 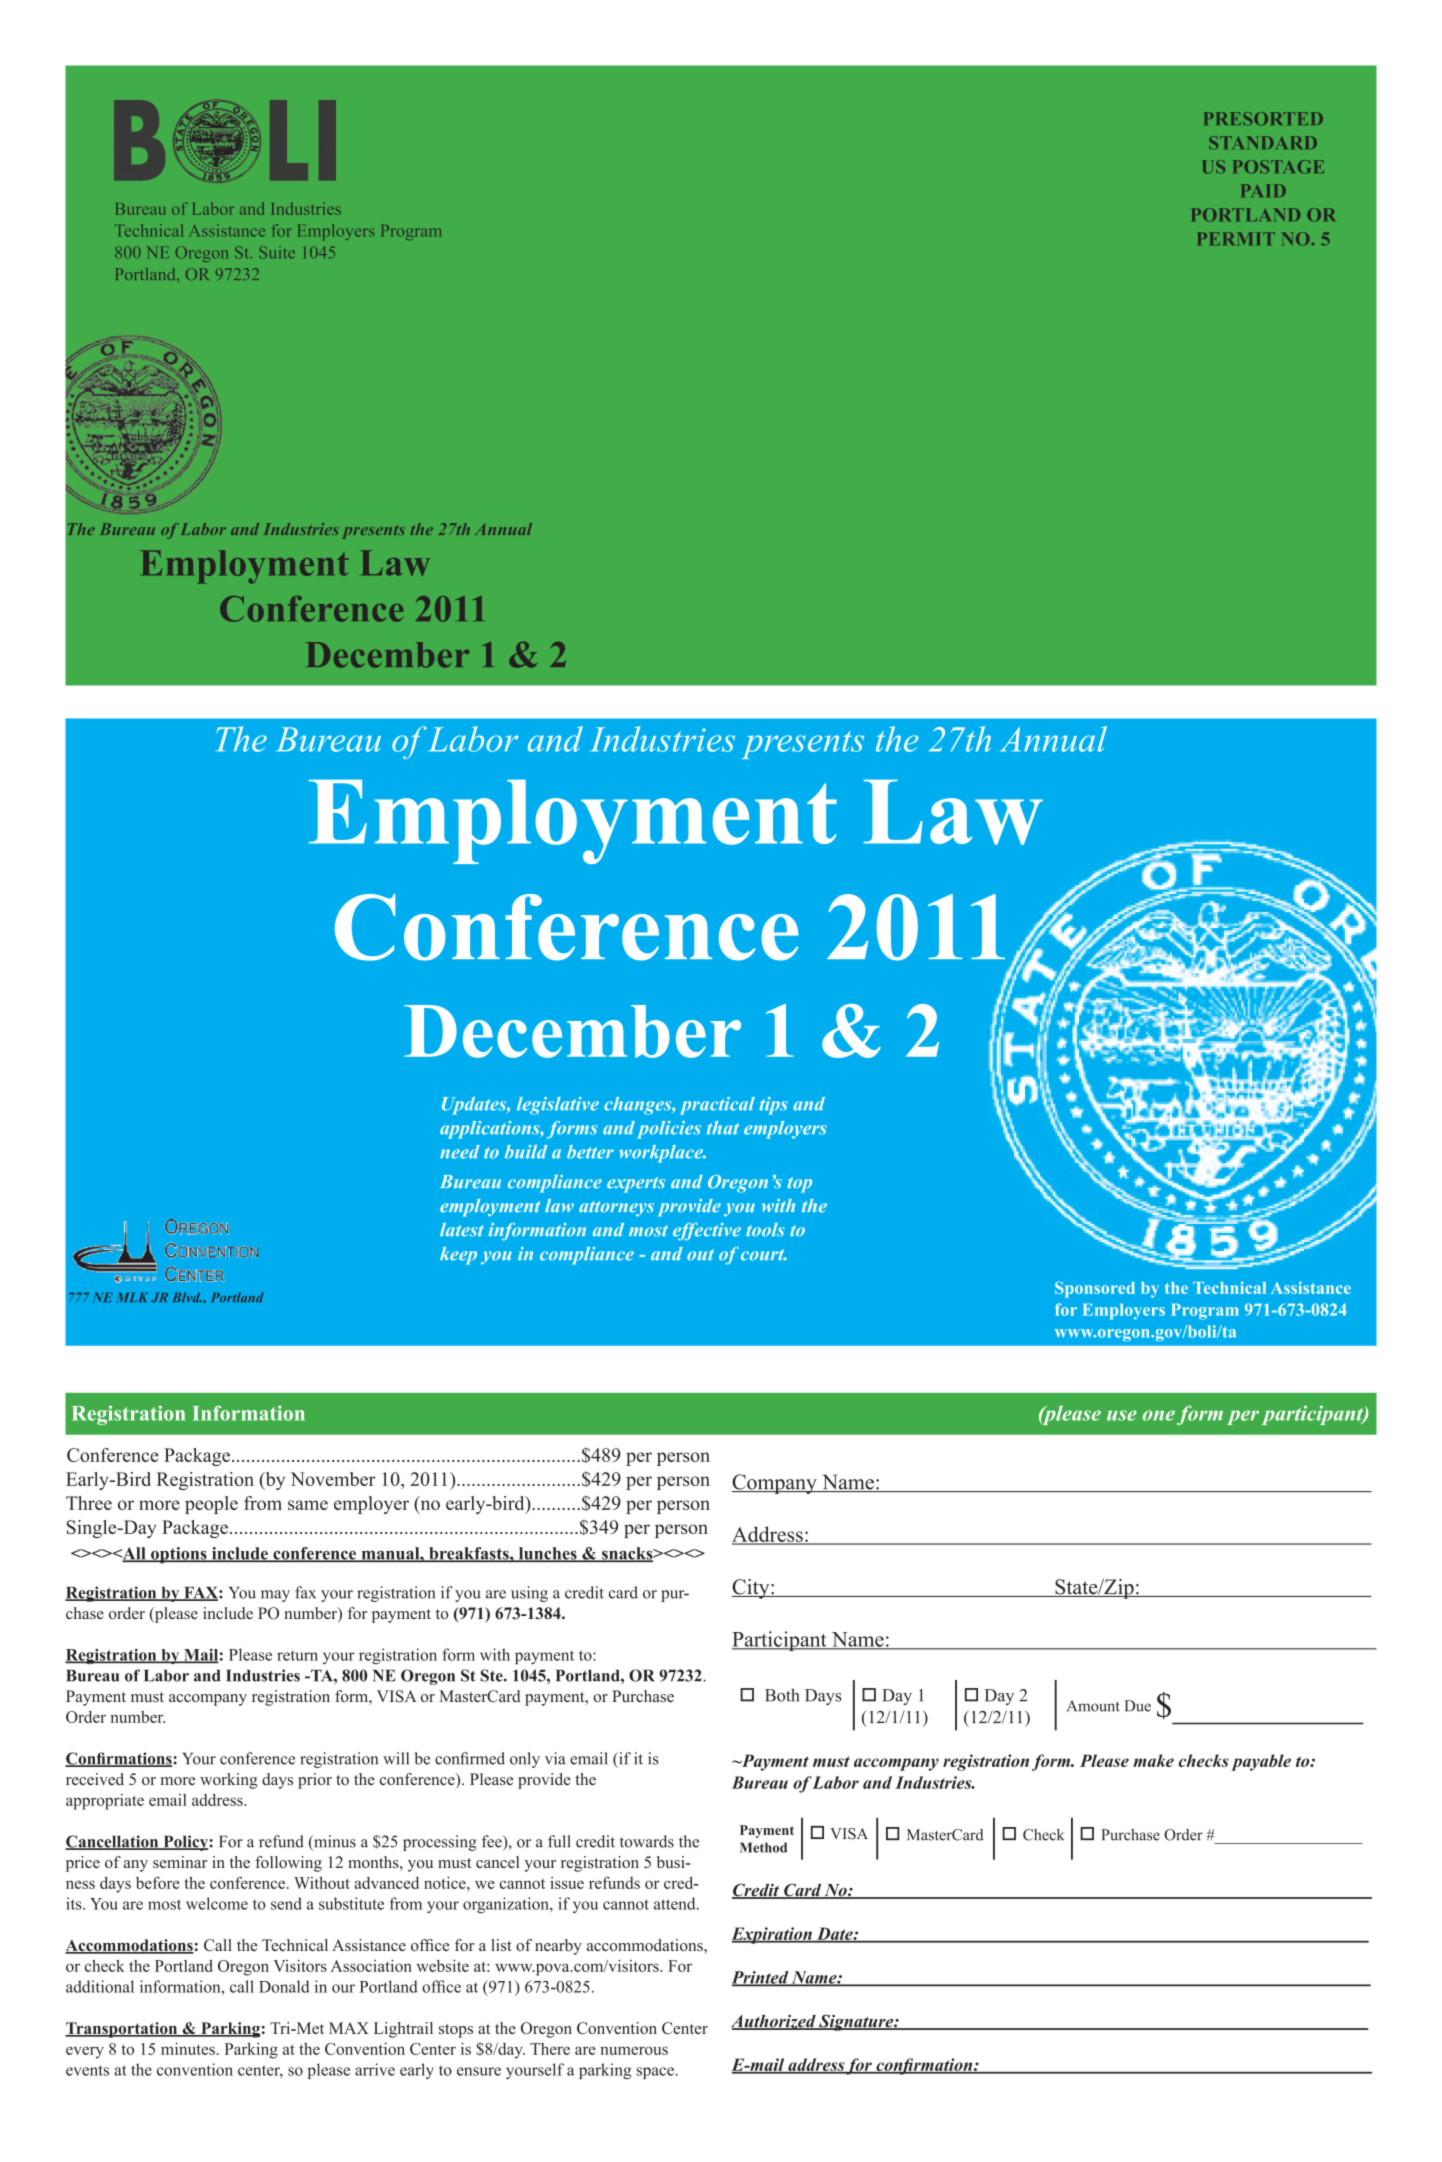 I want to click on need, so click(x=460, y=1152).
